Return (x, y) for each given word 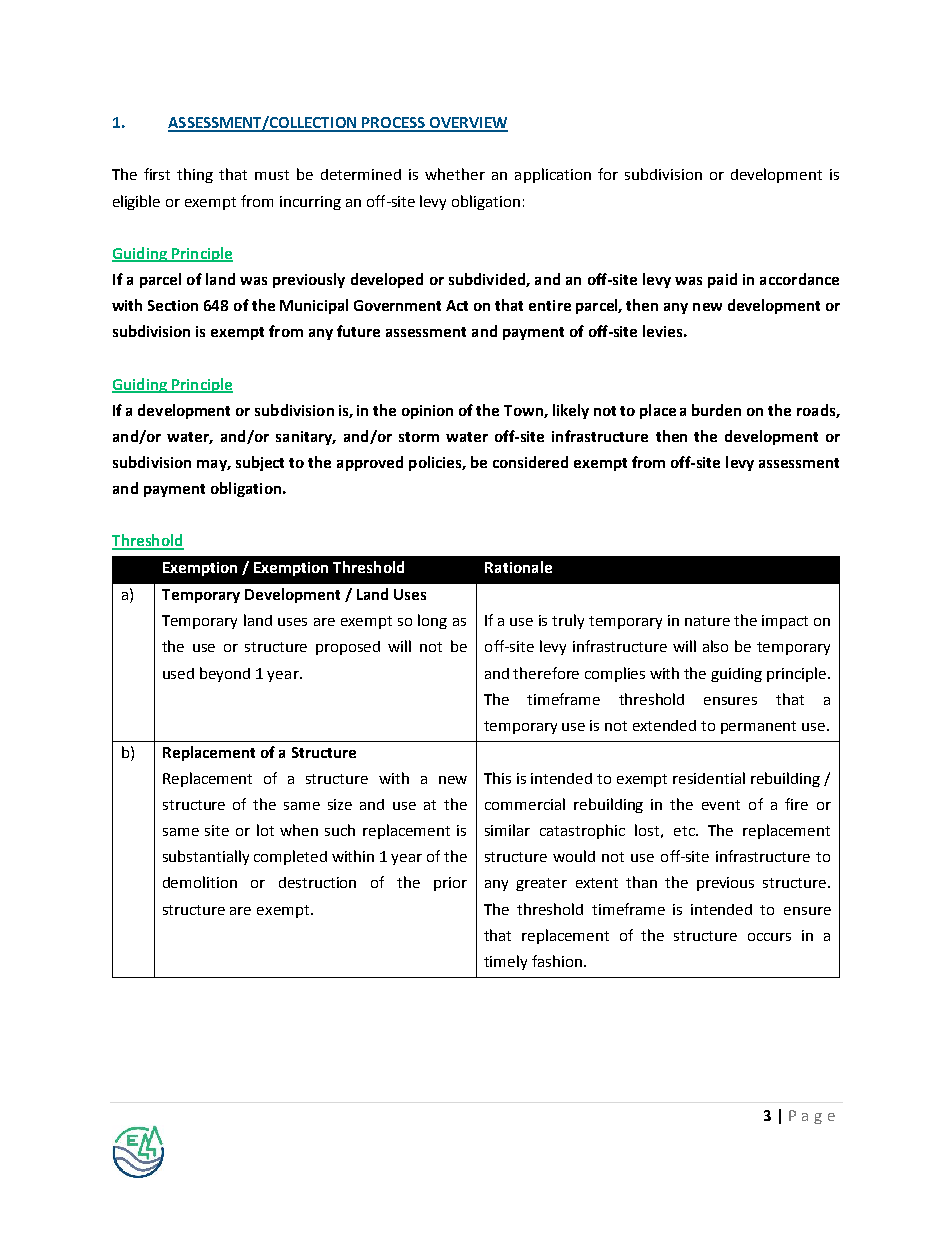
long (432, 621)
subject (260, 463)
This (497, 778)
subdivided (488, 280)
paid (722, 280)
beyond (225, 674)
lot (265, 830)
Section (173, 305)
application (553, 175)
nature (707, 621)
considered (530, 462)
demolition (200, 882)
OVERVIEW (468, 124)
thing (195, 175)
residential (709, 778)
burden (716, 410)
